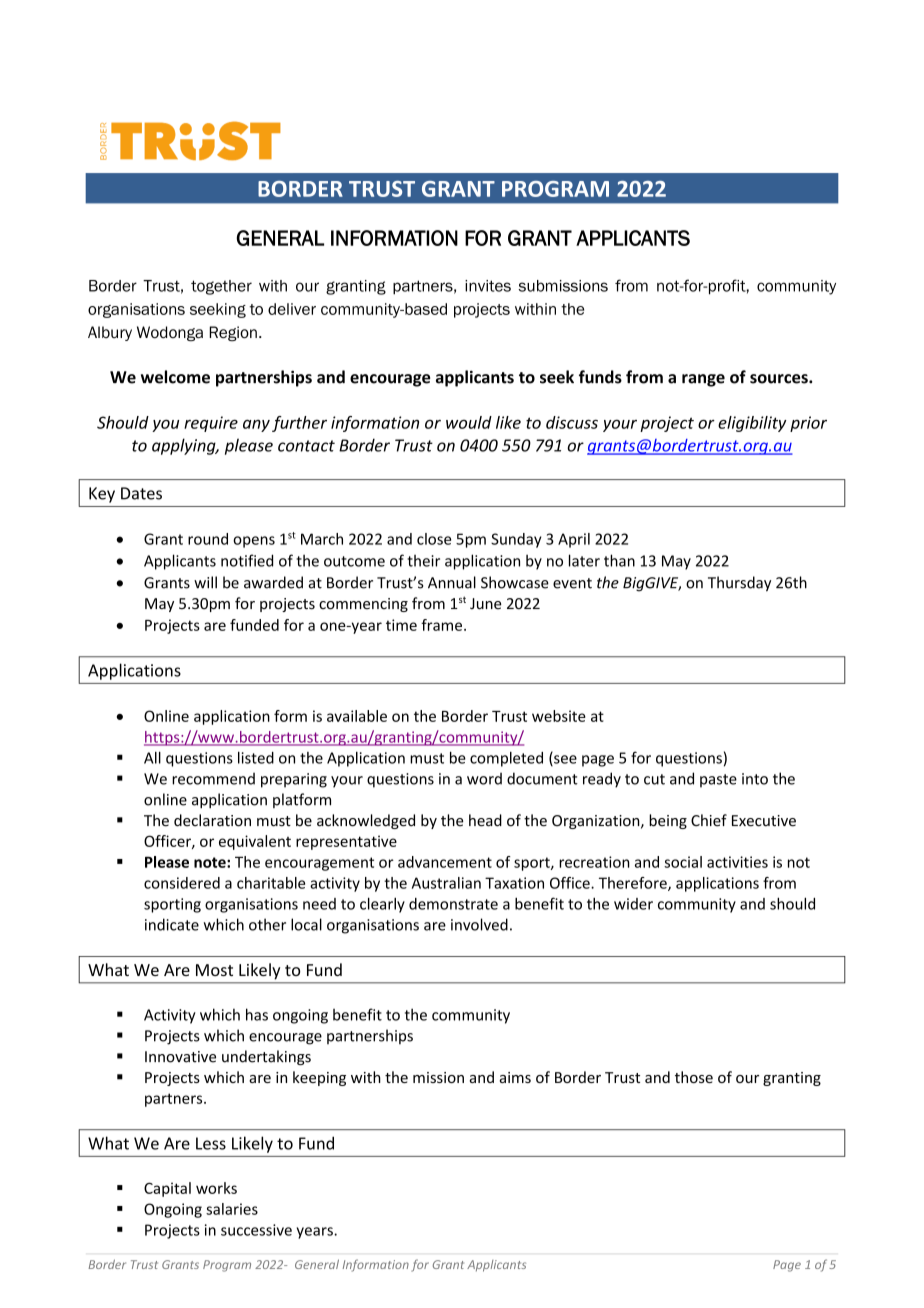 The width and height of the screenshot is (924, 1308). I want to click on paste, so click(718, 781).
